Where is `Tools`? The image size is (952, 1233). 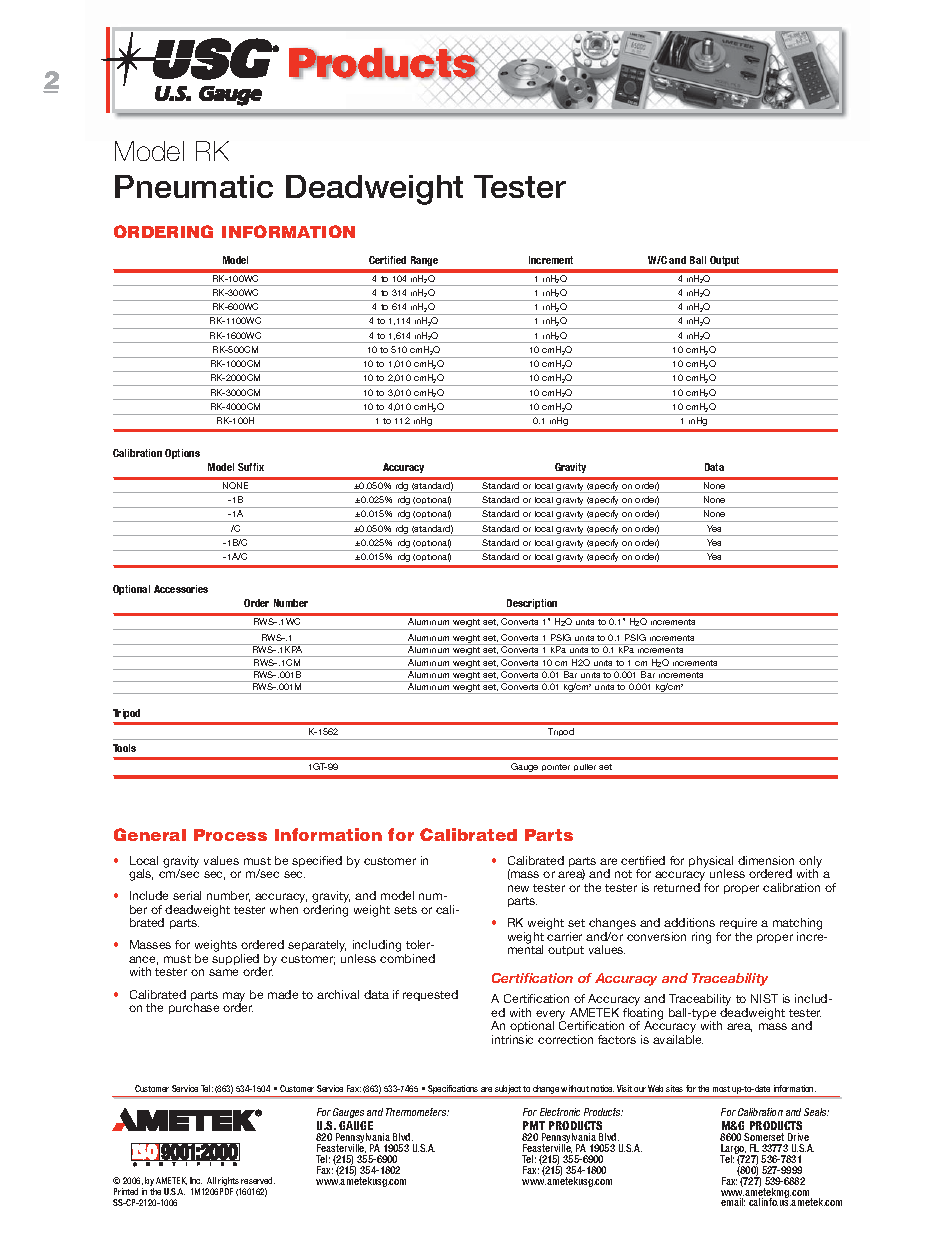 Tools is located at coordinates (124, 748).
